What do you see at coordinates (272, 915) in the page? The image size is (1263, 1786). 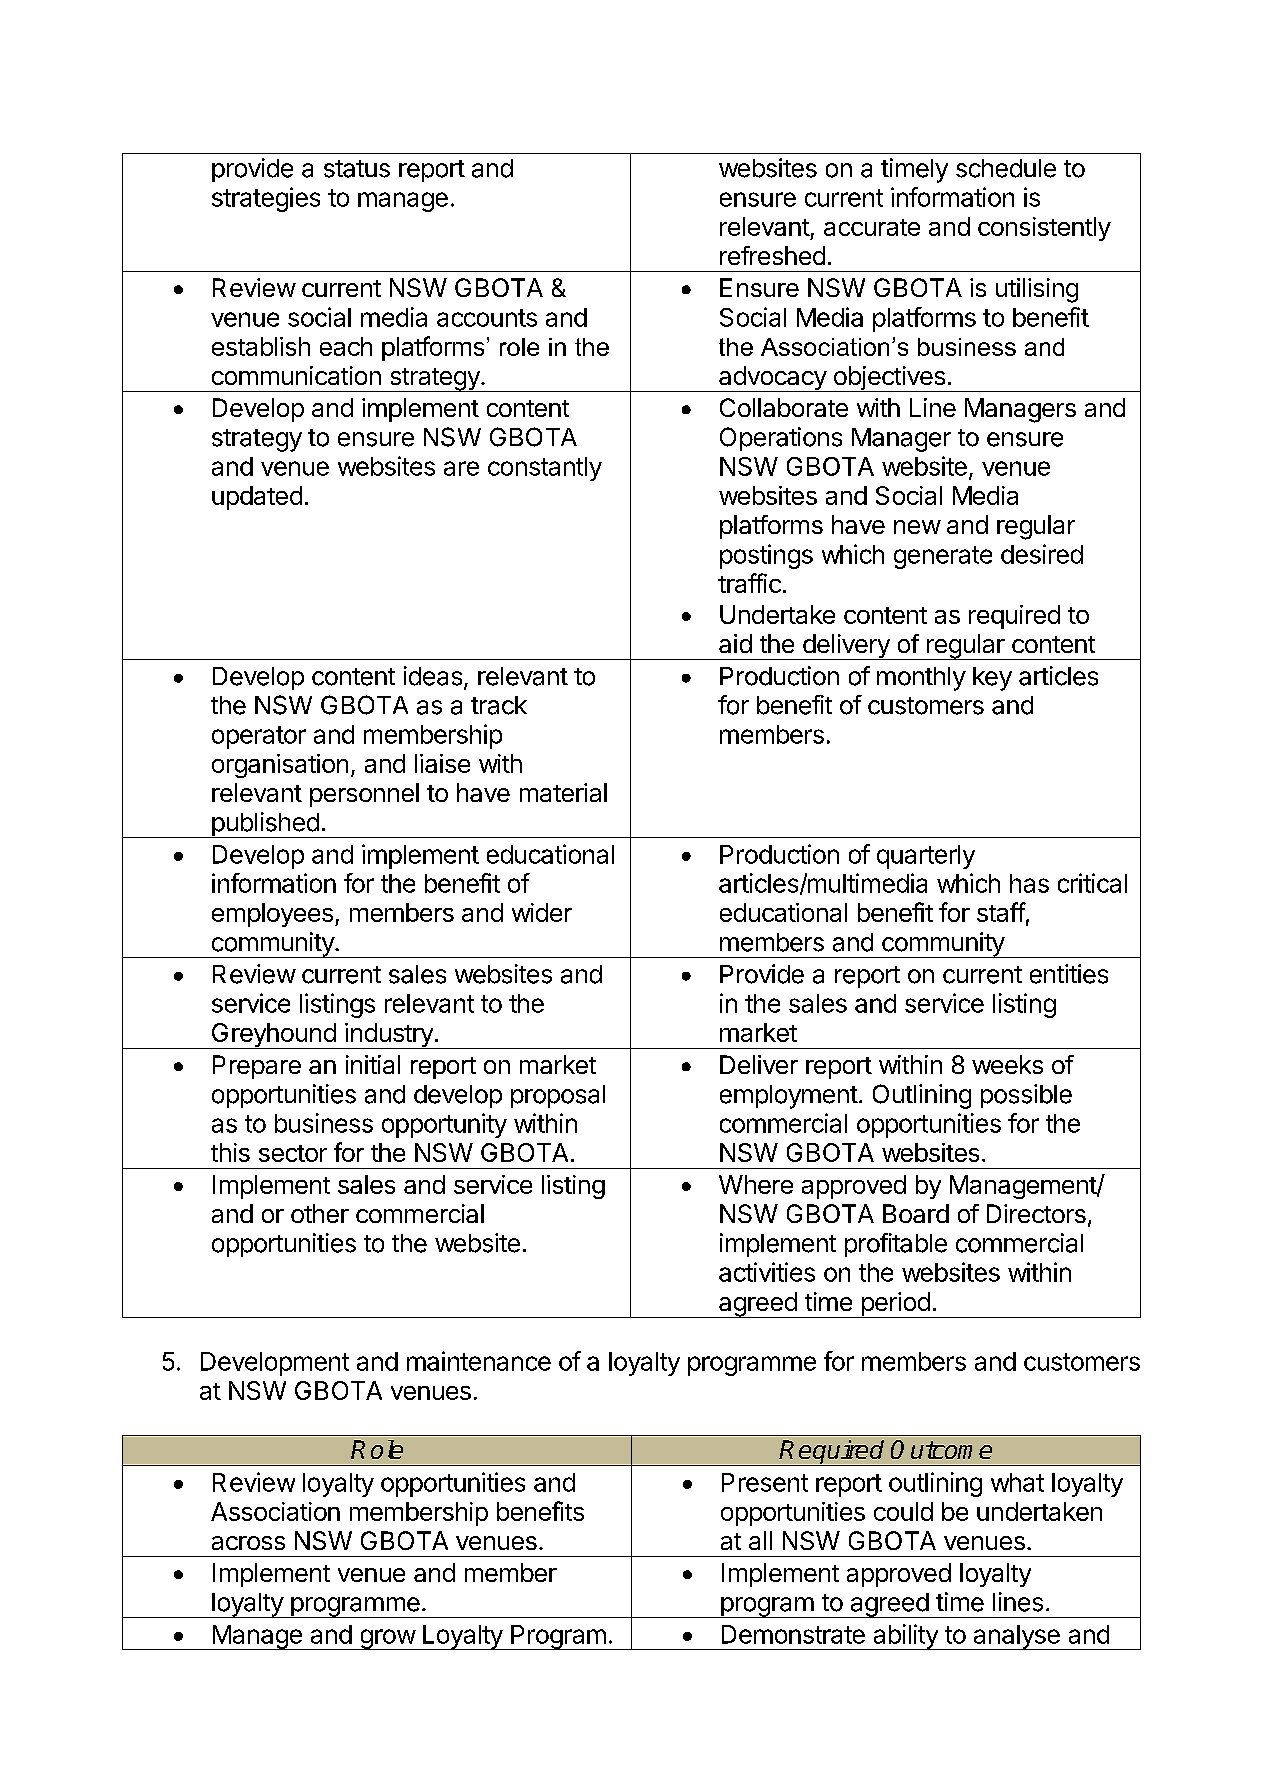 I see `employees` at bounding box center [272, 915].
